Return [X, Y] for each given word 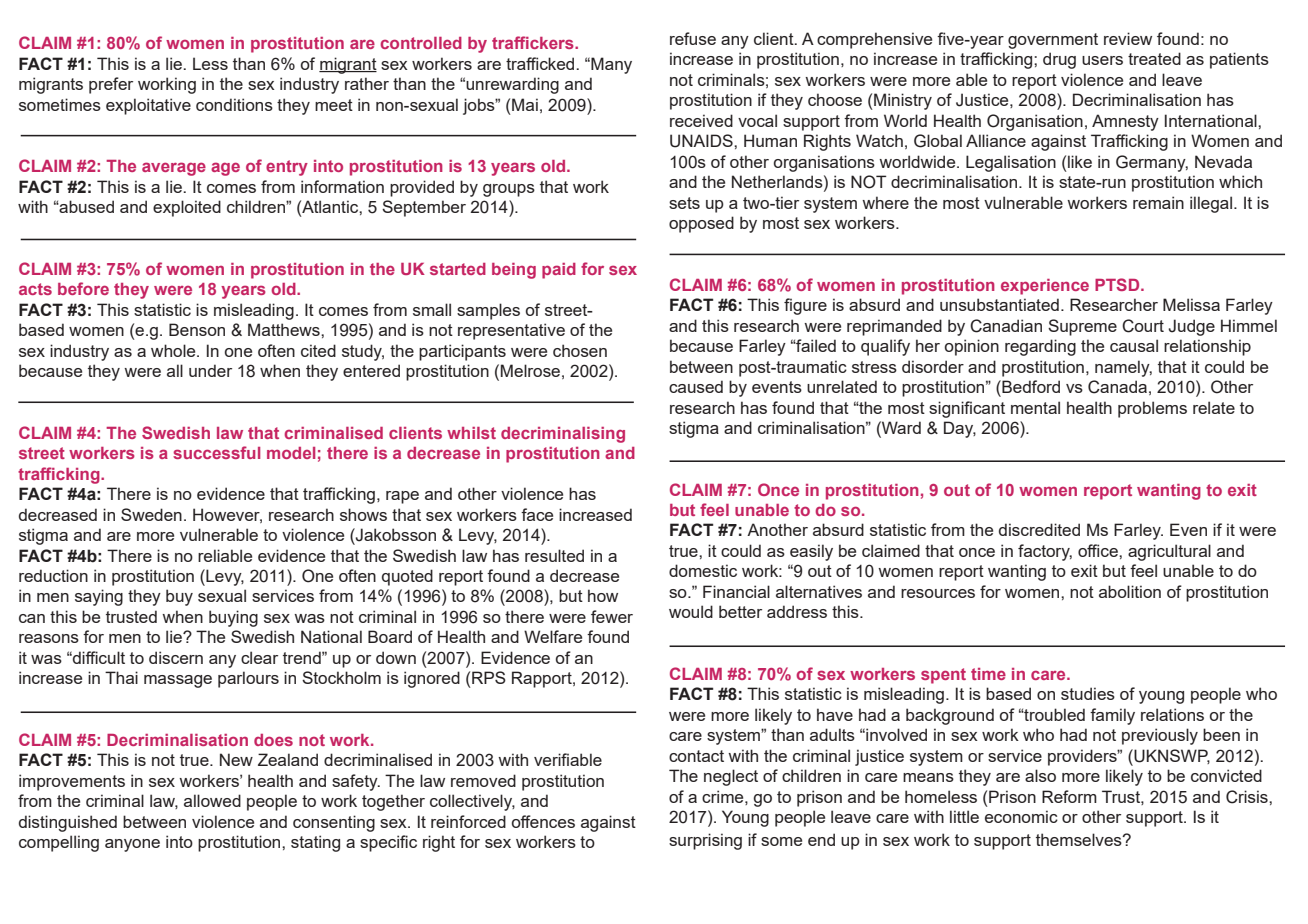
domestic [703, 570]
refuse [693, 38]
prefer [111, 85]
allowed [212, 800]
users [1102, 60]
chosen [580, 350]
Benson [197, 329]
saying [99, 597]
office [1099, 550]
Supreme [1082, 327]
